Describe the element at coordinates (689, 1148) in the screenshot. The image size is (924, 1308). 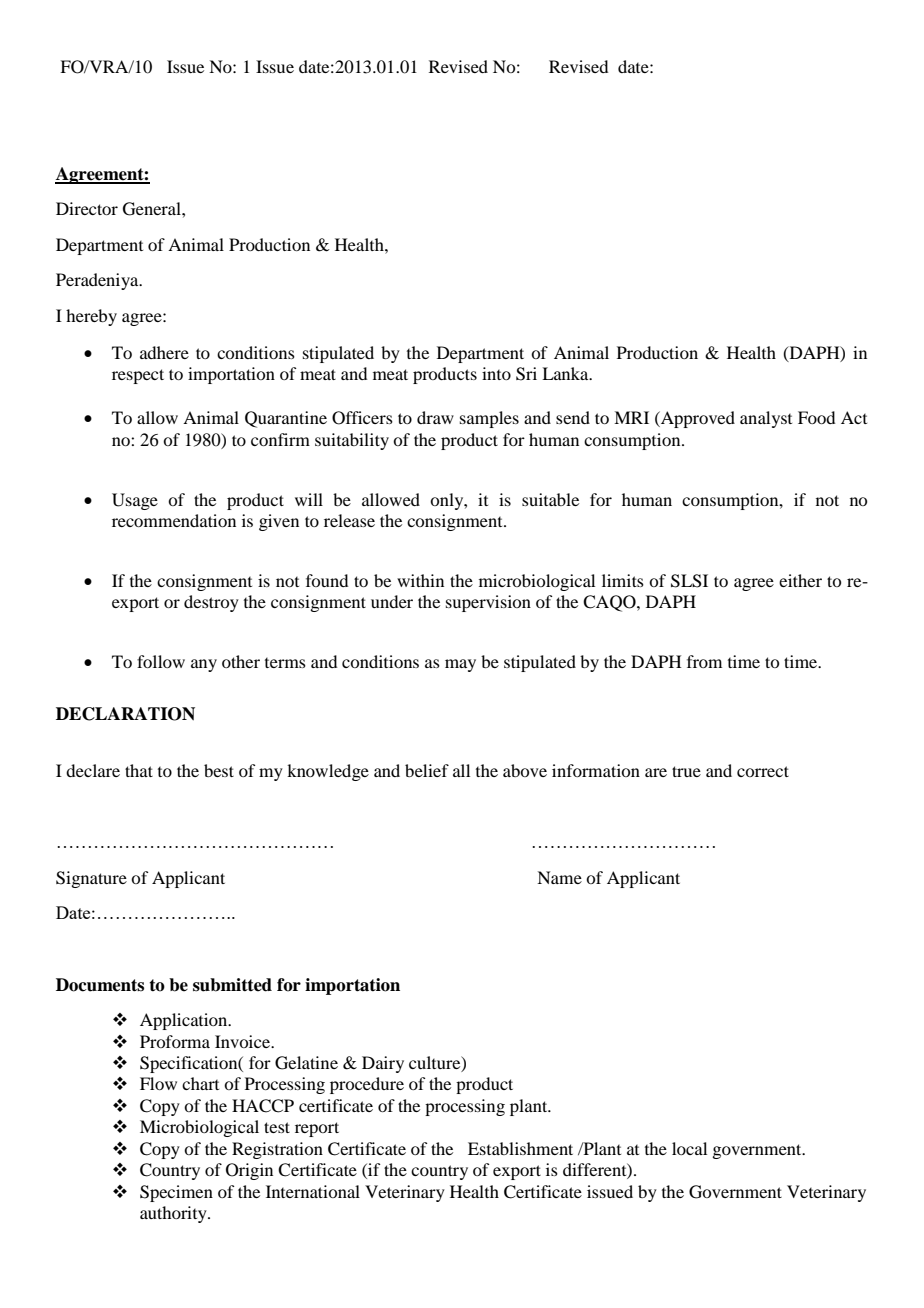
I see `local` at that location.
